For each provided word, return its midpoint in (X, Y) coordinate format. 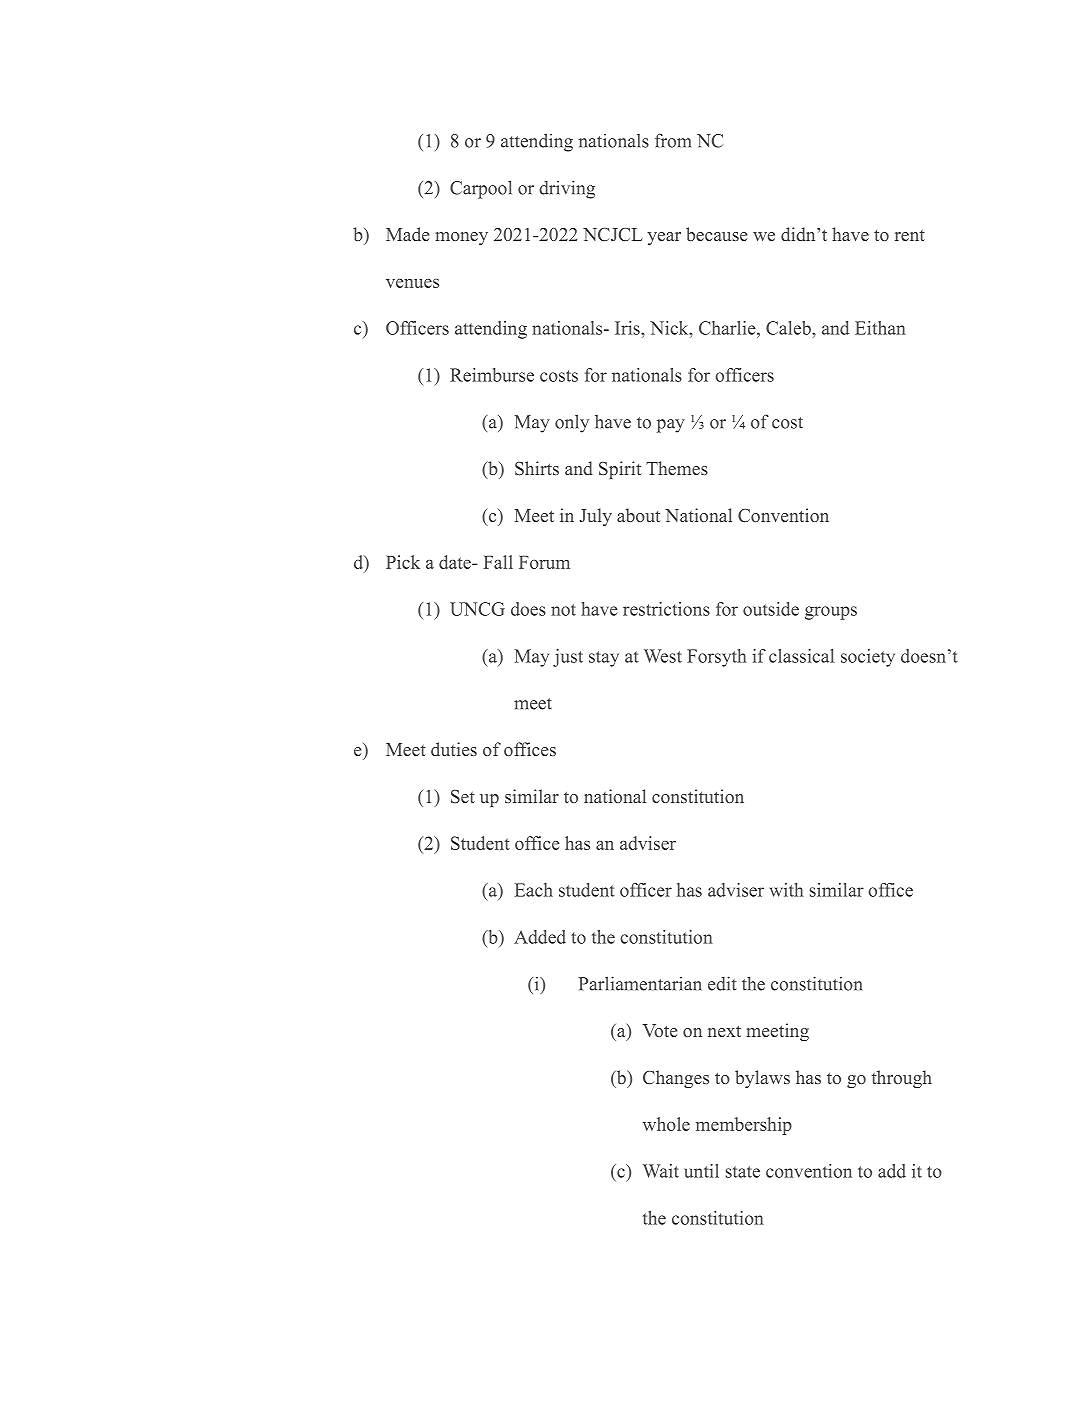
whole (666, 1124)
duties (454, 749)
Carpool (481, 189)
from (673, 140)
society (868, 658)
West (663, 656)
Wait (661, 1171)
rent (910, 235)
